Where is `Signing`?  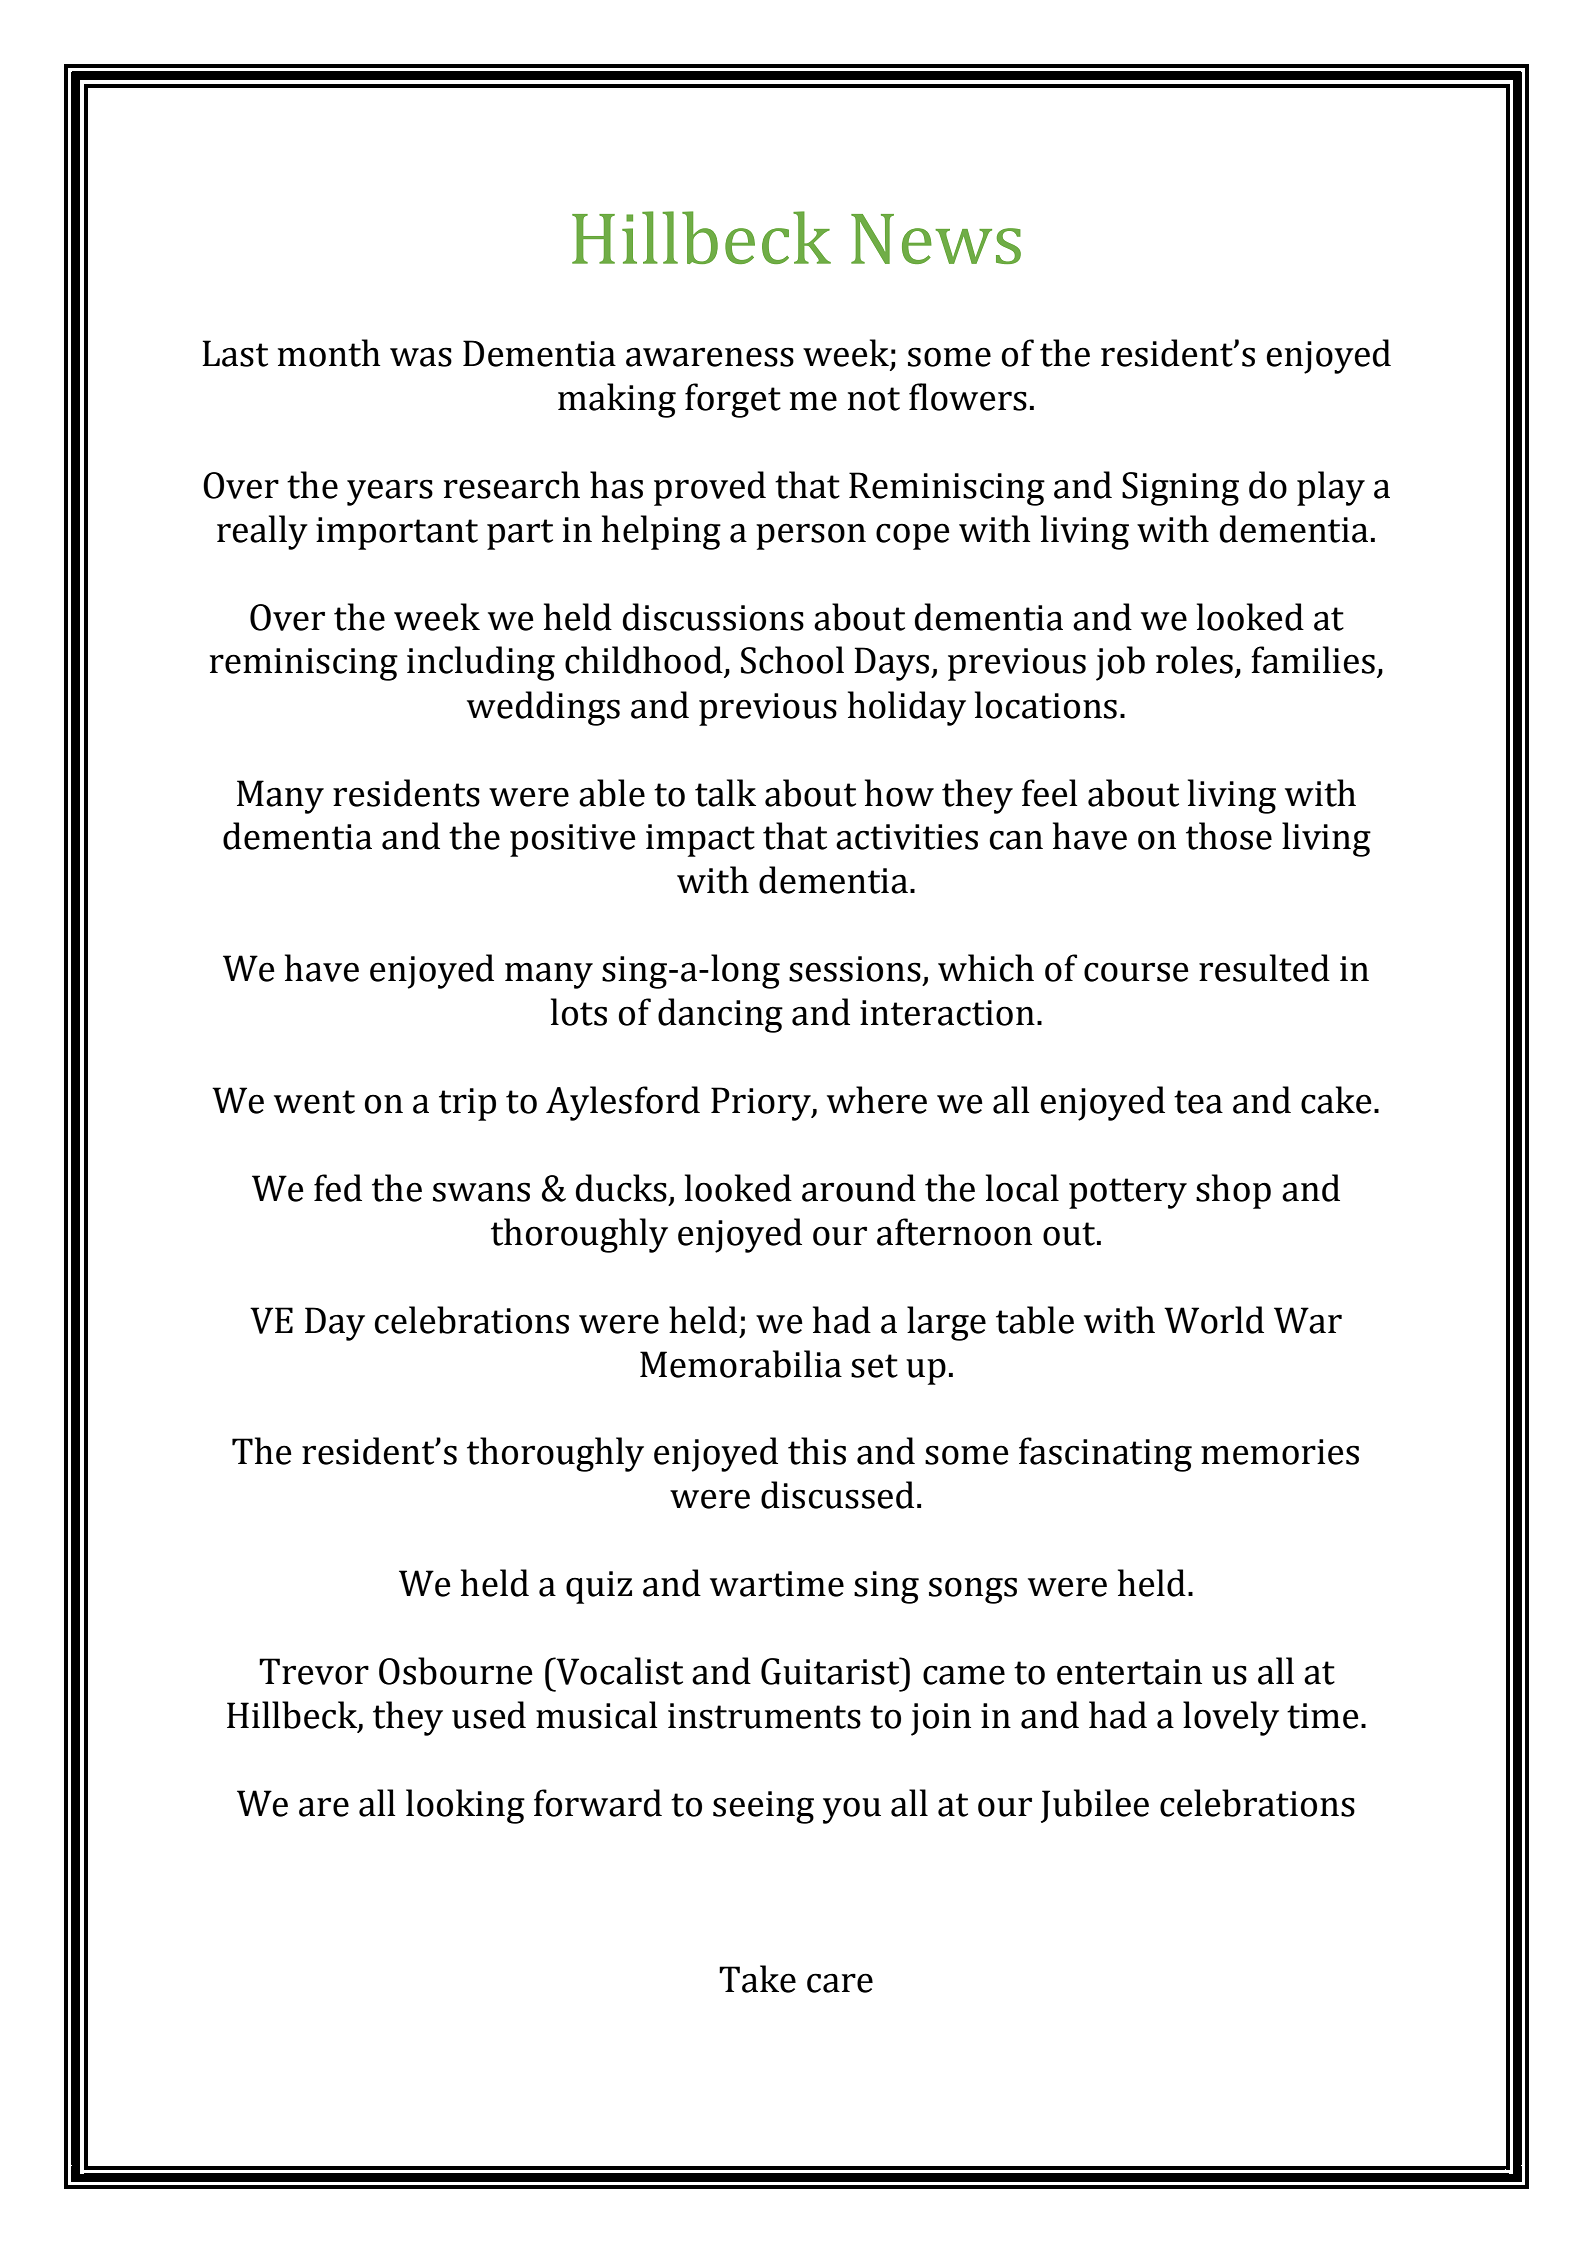
Signing is located at coordinates (1180, 489).
